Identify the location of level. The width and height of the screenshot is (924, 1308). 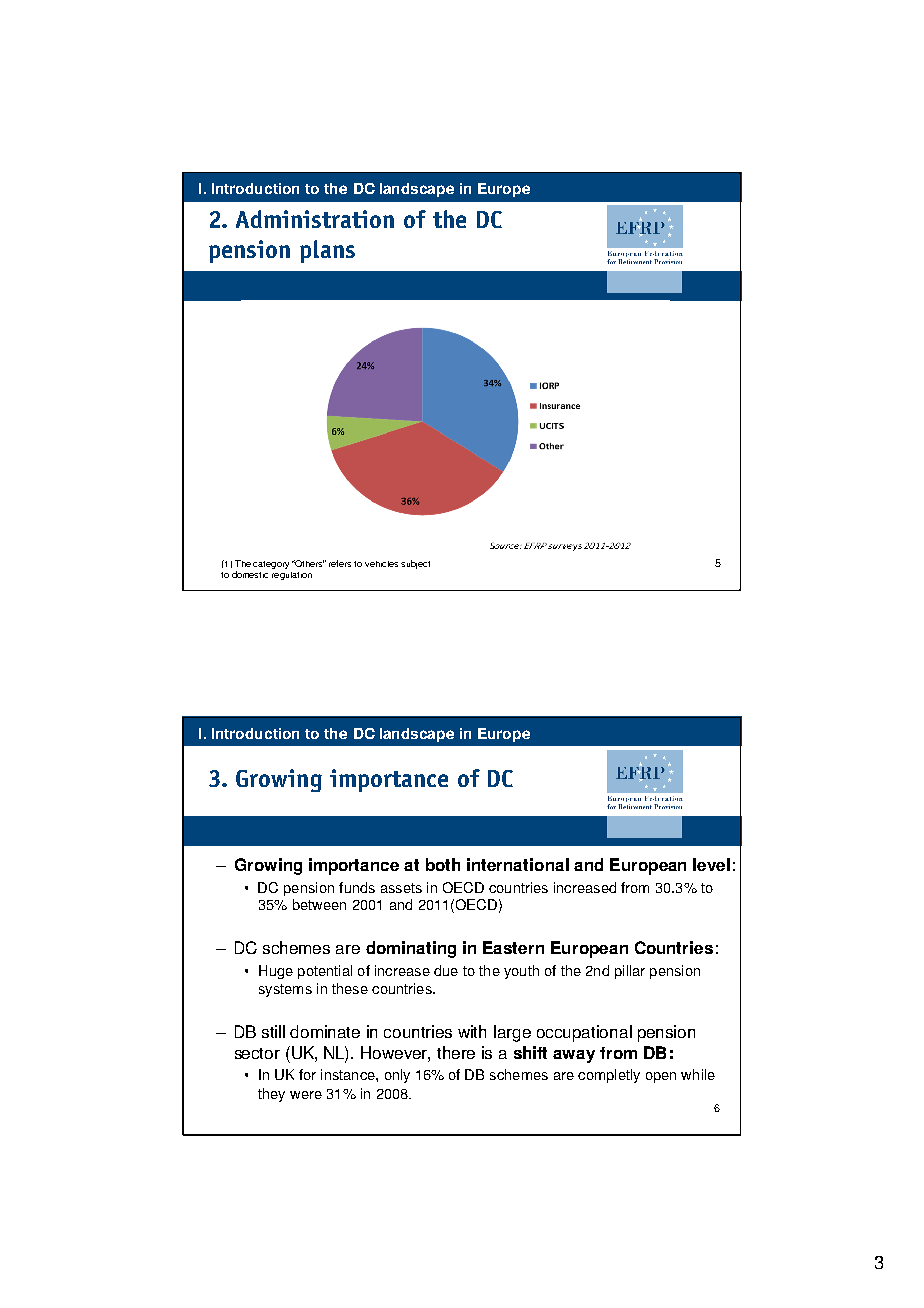
(711, 864).
